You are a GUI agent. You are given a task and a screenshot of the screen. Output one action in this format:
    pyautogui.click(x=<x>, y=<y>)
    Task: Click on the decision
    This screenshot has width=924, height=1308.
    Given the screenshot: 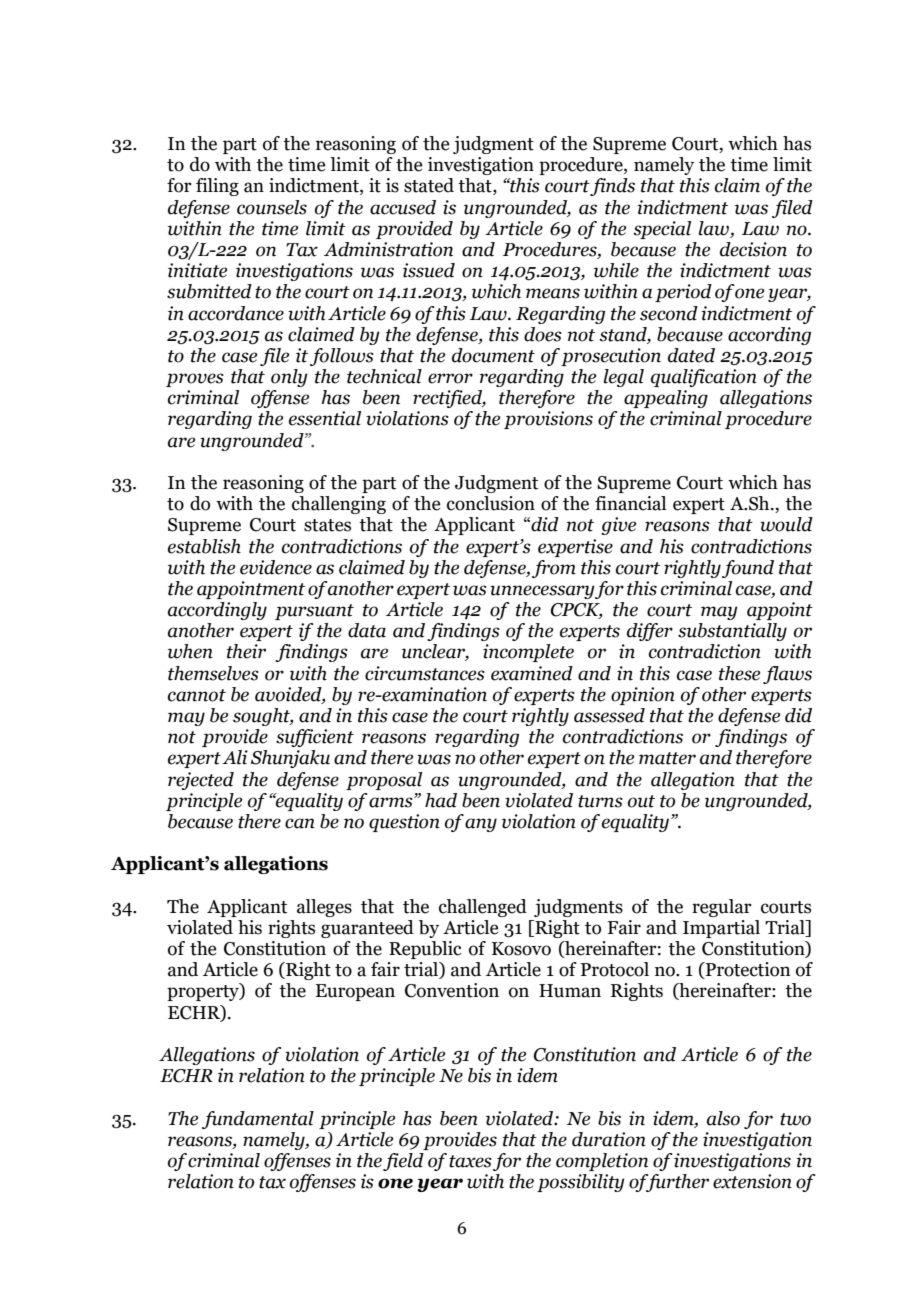 What is the action you would take?
    pyautogui.click(x=753, y=249)
